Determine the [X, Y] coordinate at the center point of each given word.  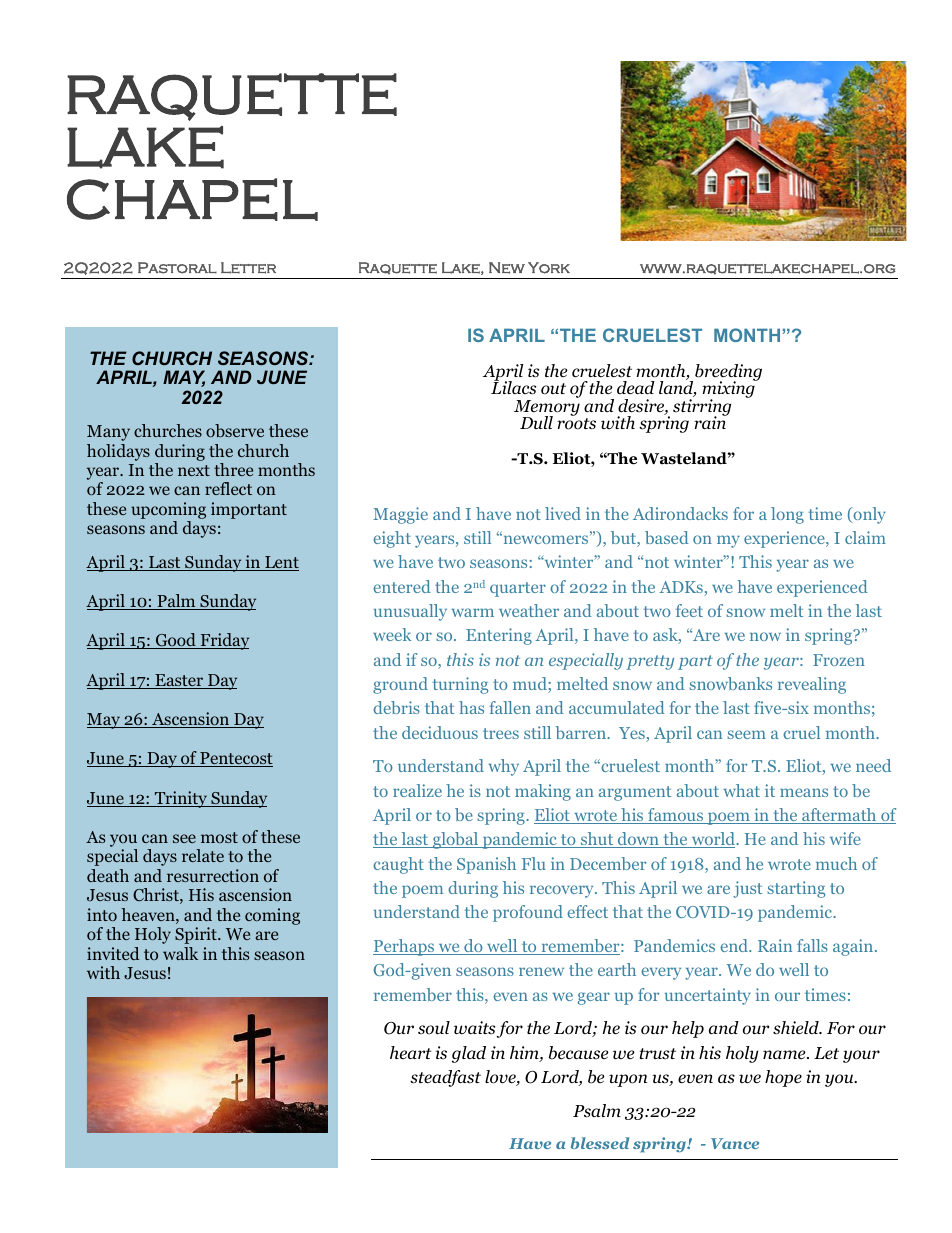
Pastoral [177, 268]
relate [203, 855]
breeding [728, 373]
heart [411, 1052]
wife [845, 838]
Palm [176, 602]
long [787, 515]
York [549, 268]
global [455, 840]
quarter [518, 589]
